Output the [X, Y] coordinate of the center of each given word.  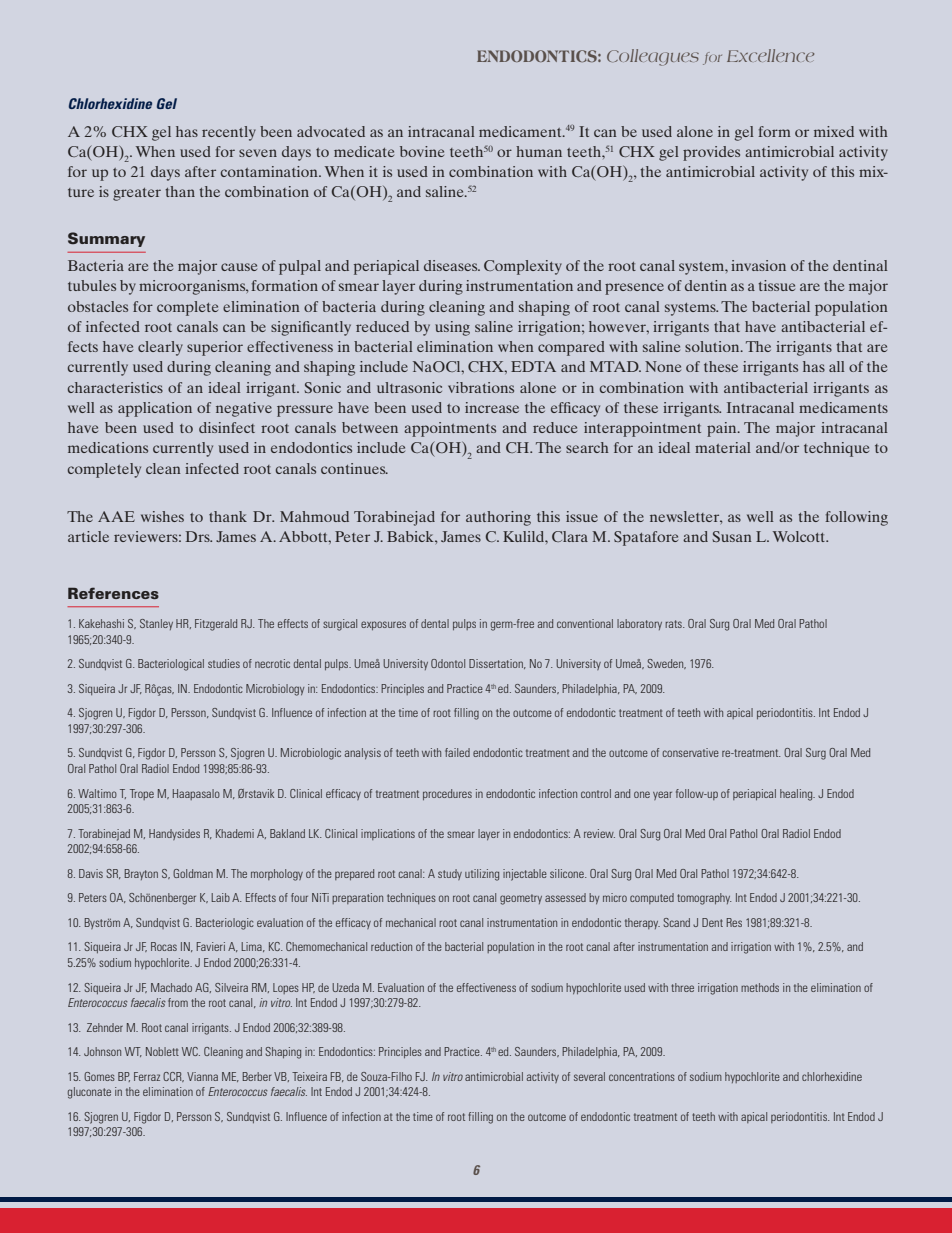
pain [723, 429]
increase [492, 407]
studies [224, 663]
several [589, 1076]
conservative [690, 752]
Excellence [770, 55]
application [155, 409]
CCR [173, 1077]
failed [457, 752]
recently [229, 133]
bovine [422, 151]
